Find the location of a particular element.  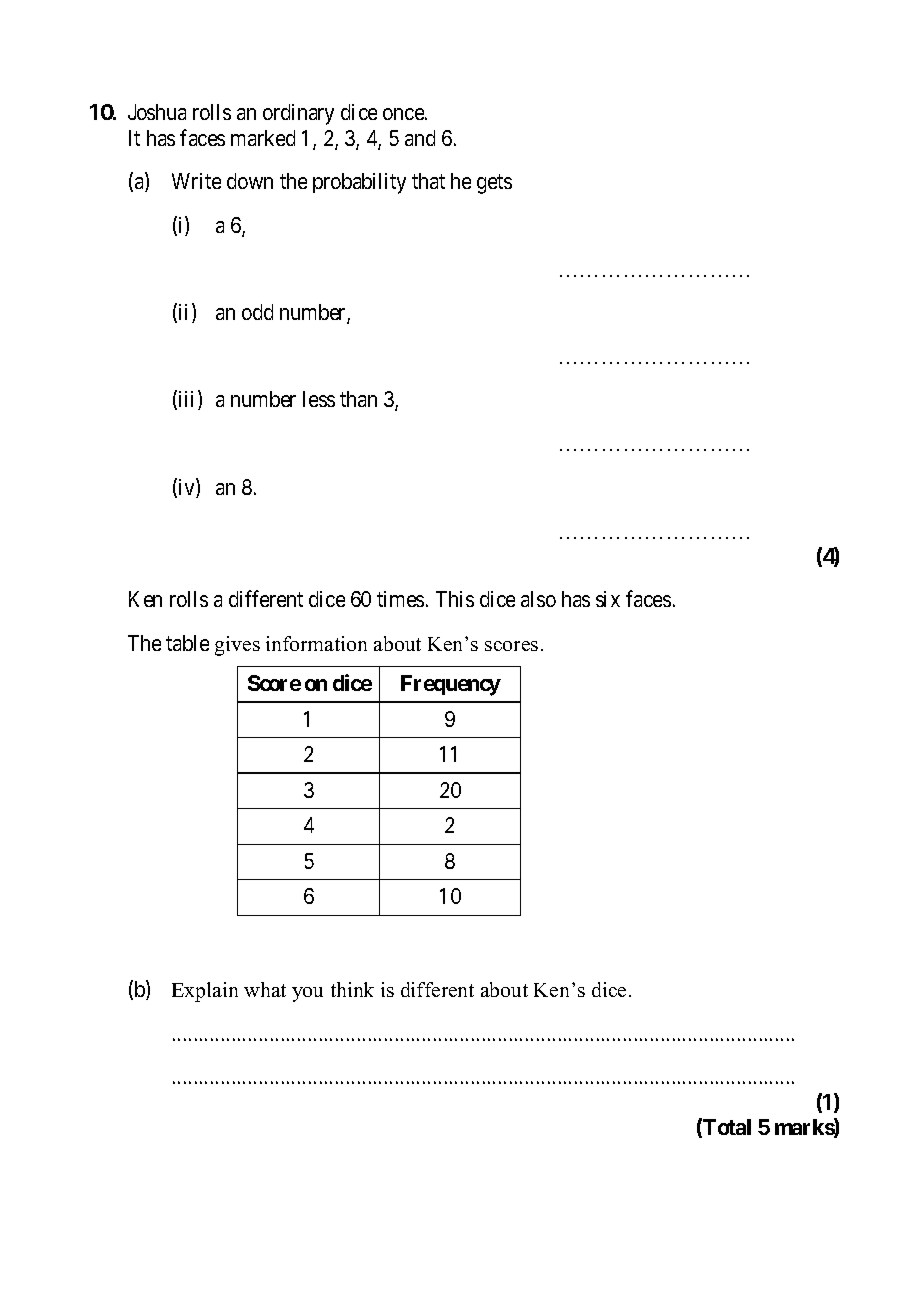

gets is located at coordinates (494, 184).
